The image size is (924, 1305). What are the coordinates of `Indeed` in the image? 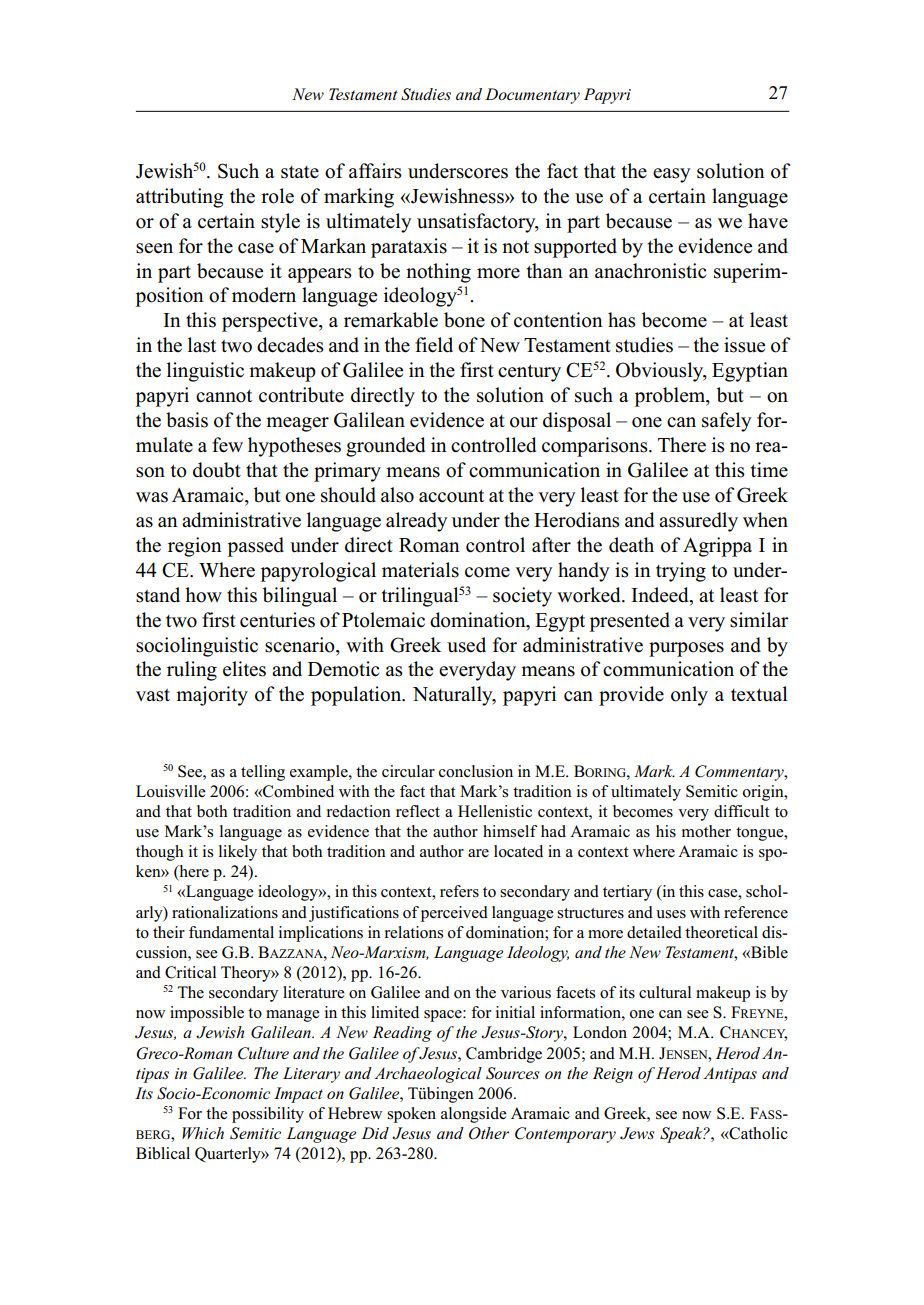 It's located at (661, 595).
